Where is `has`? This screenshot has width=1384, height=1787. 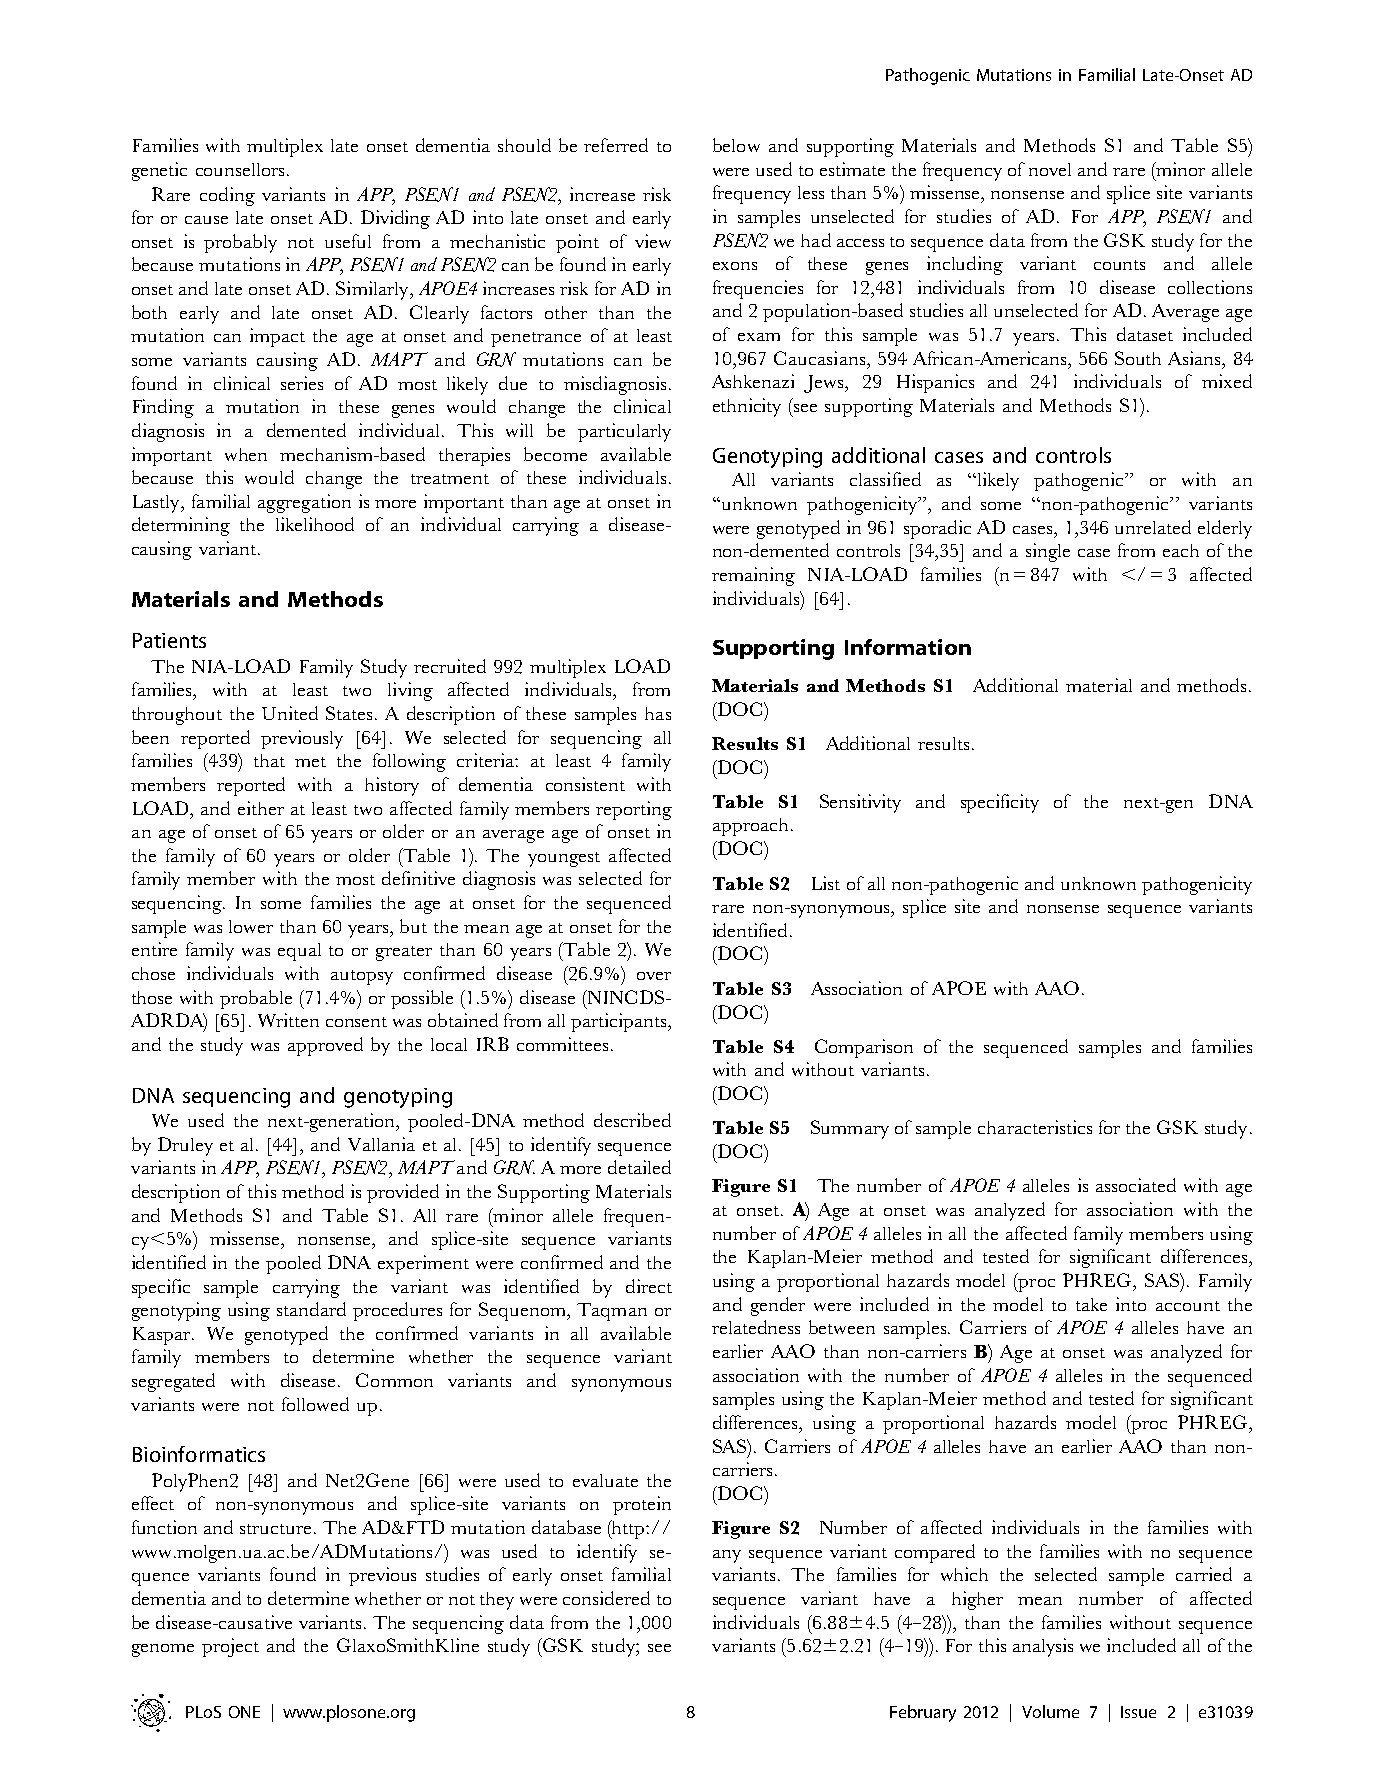
has is located at coordinates (658, 713).
